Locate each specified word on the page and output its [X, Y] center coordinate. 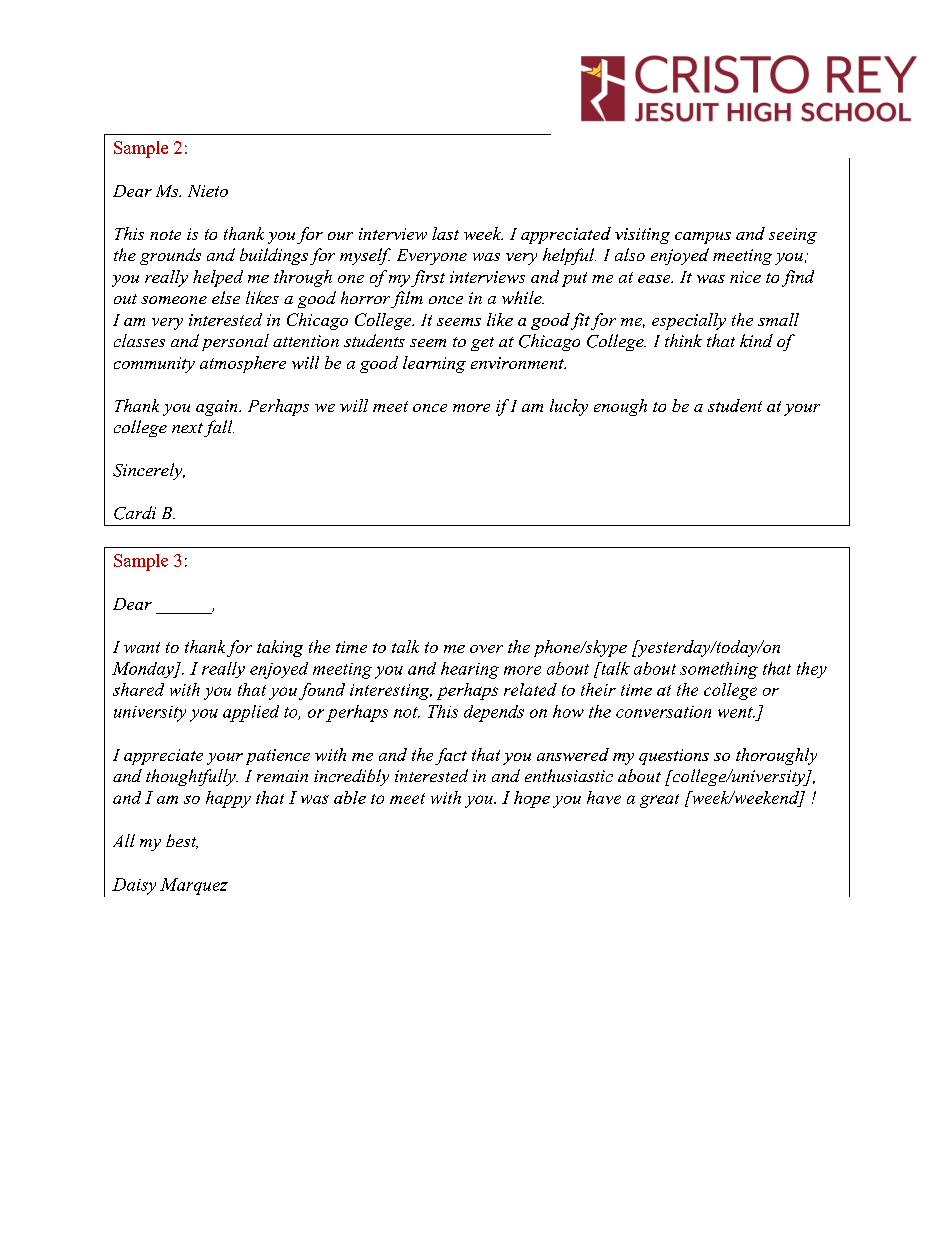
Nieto [208, 191]
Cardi [135, 513]
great [659, 801]
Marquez [194, 886]
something [719, 670]
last [445, 233]
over [486, 649]
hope [532, 799]
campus [703, 238]
